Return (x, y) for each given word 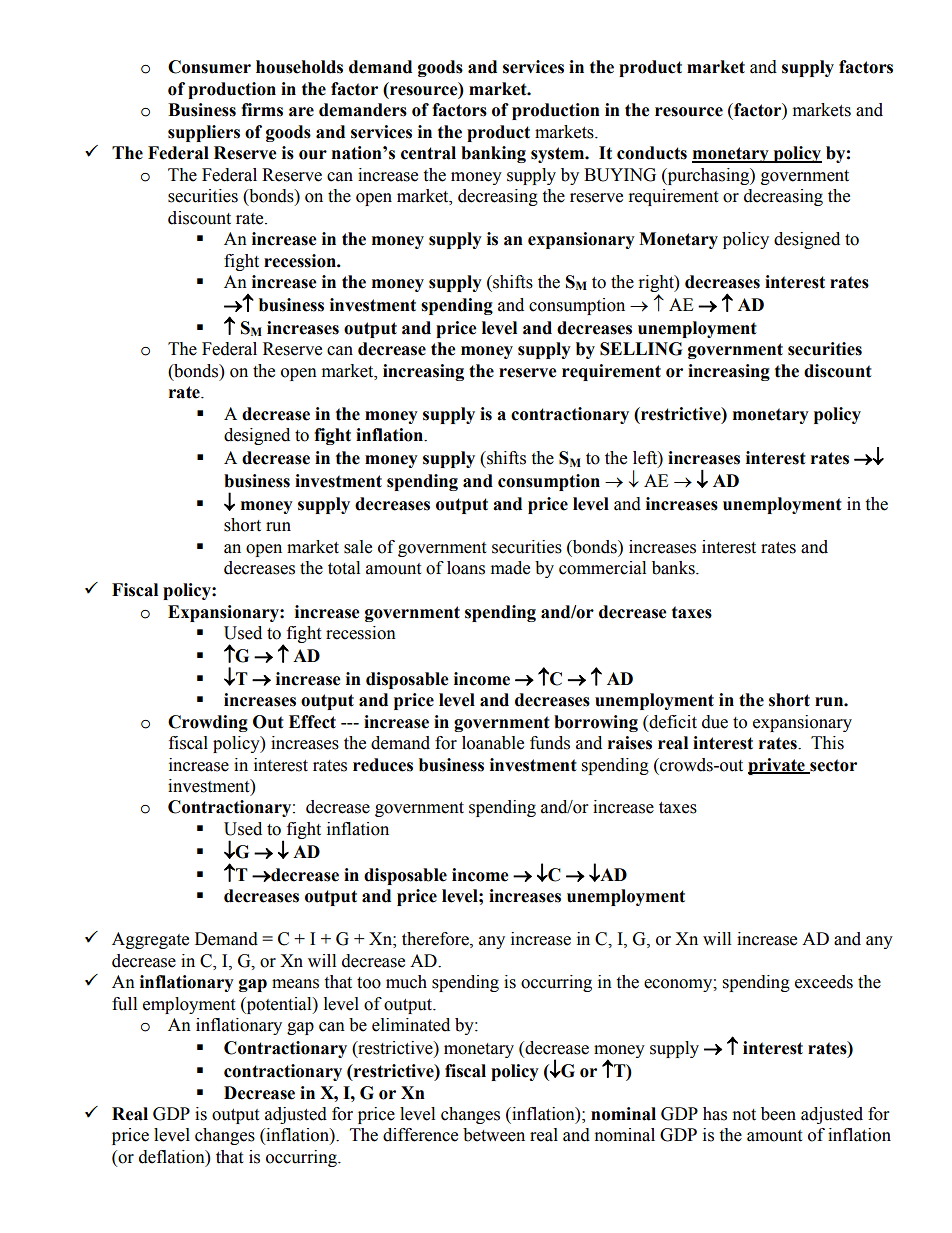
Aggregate (150, 940)
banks (674, 568)
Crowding (208, 723)
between (494, 1135)
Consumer (209, 67)
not (744, 1115)
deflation (173, 1157)
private (777, 766)
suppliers (204, 133)
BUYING (620, 175)
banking (493, 154)
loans (466, 568)
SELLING (641, 349)
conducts (652, 153)
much (406, 982)
